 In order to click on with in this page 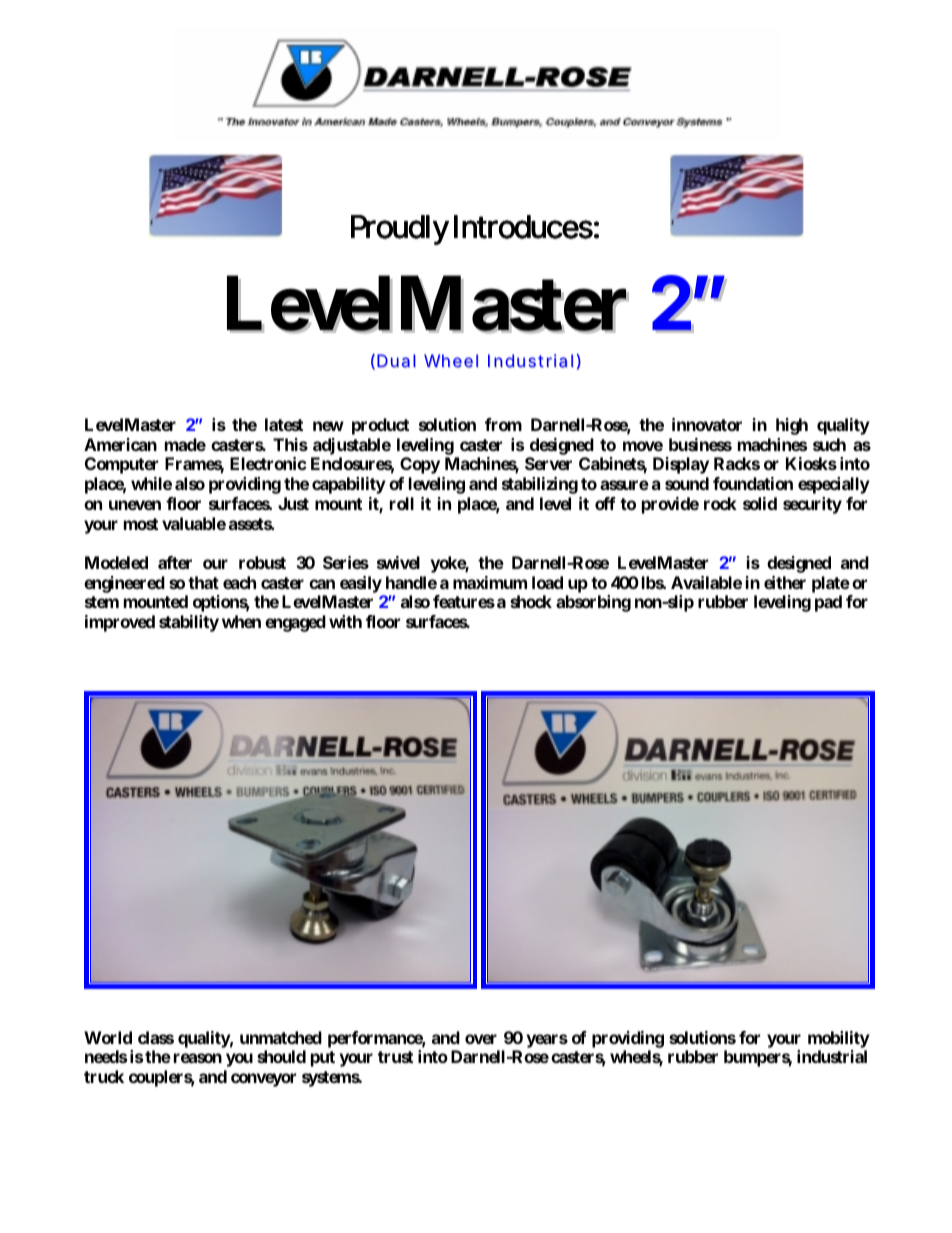, I will do `click(345, 621)`.
